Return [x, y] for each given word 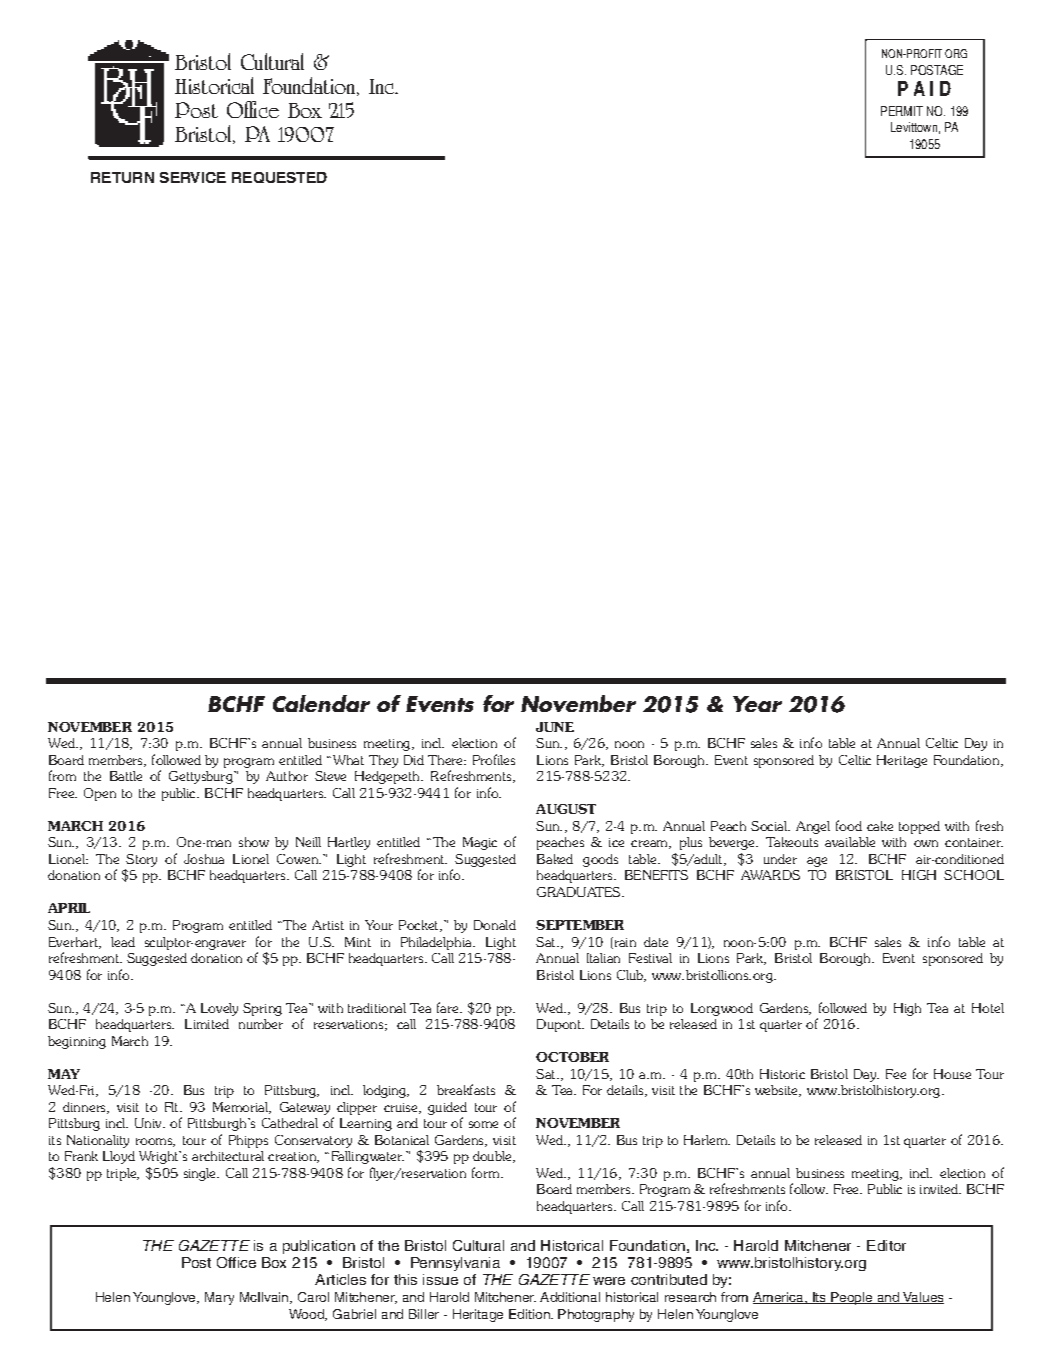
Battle [126, 776]
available [850, 842]
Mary [219, 1298]
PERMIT [902, 111]
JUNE [555, 727]
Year [757, 704]
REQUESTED [279, 177]
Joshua [204, 859]
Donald [495, 925]
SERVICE [193, 177]
